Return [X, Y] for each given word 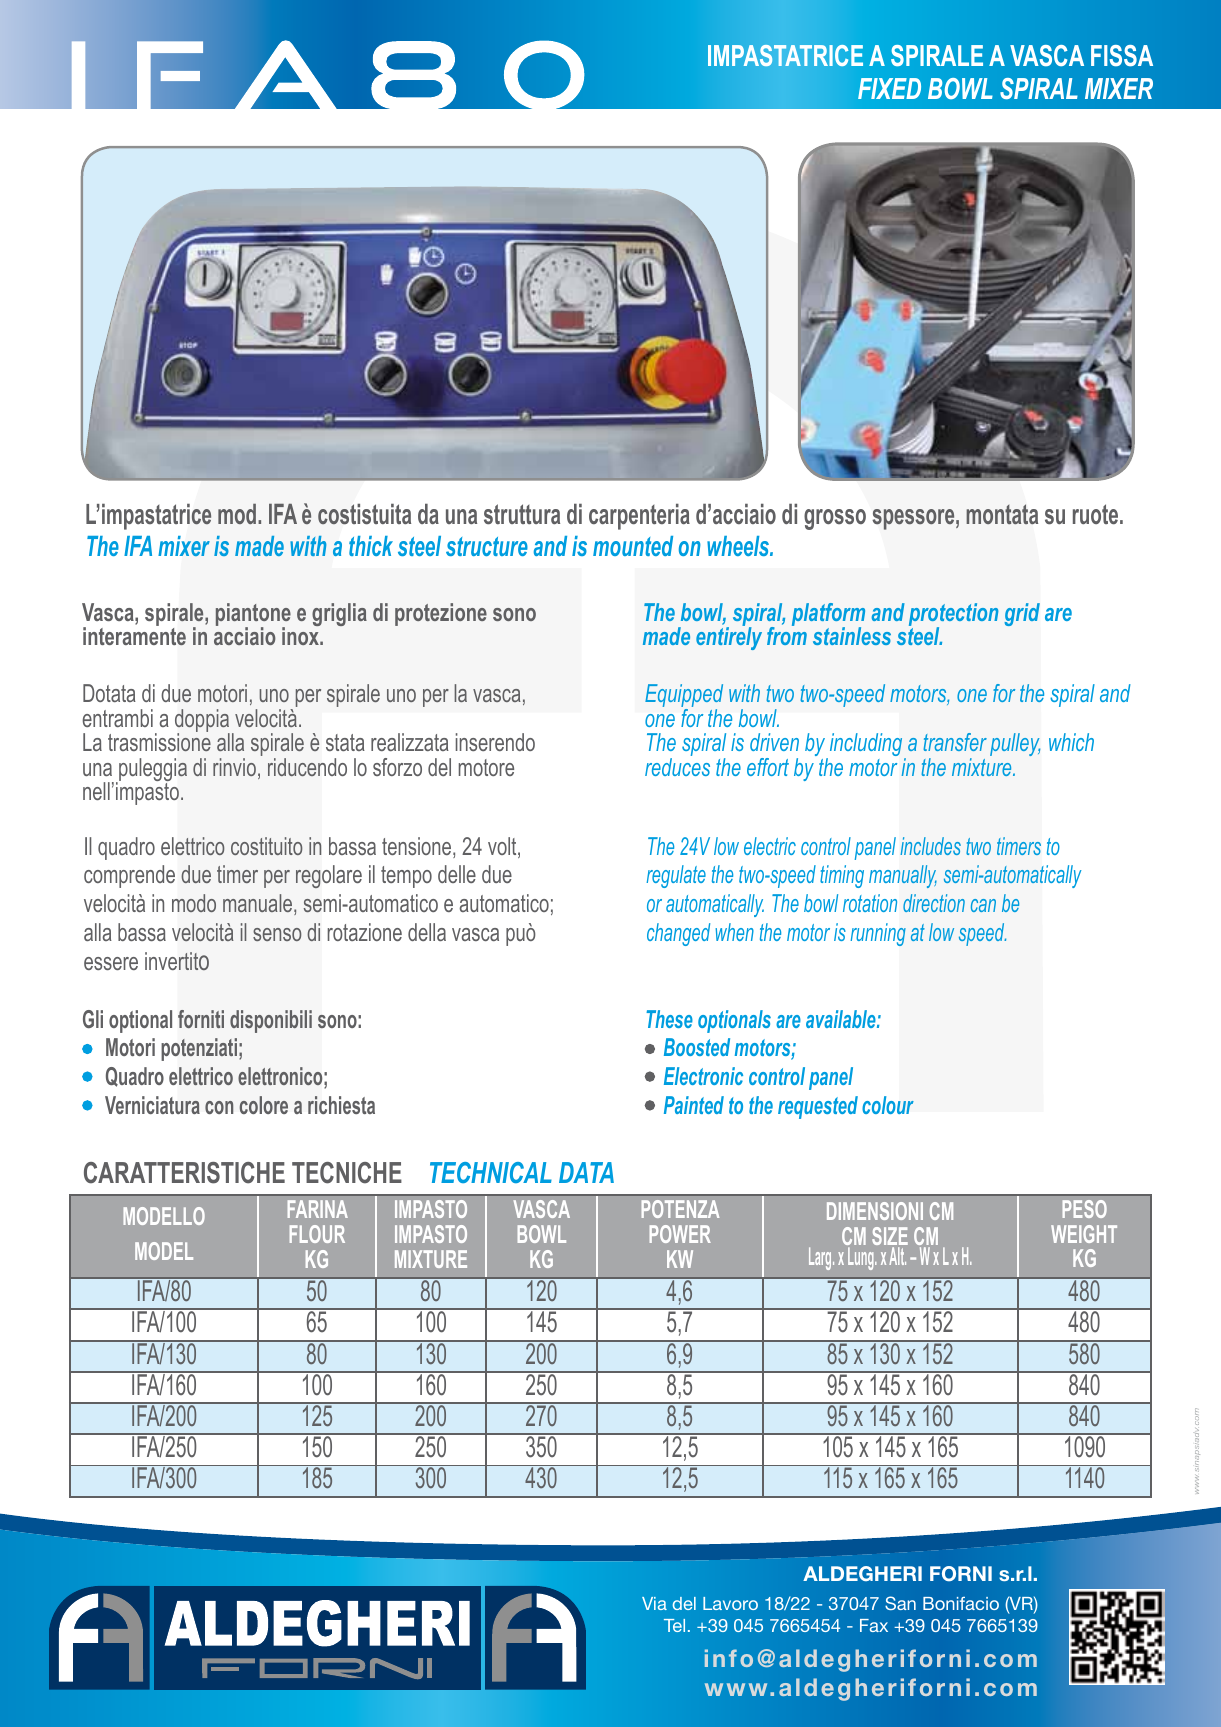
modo [194, 903]
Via [654, 1603]
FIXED [889, 88]
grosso [835, 519]
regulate [676, 876]
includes [930, 846]
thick [371, 546]
